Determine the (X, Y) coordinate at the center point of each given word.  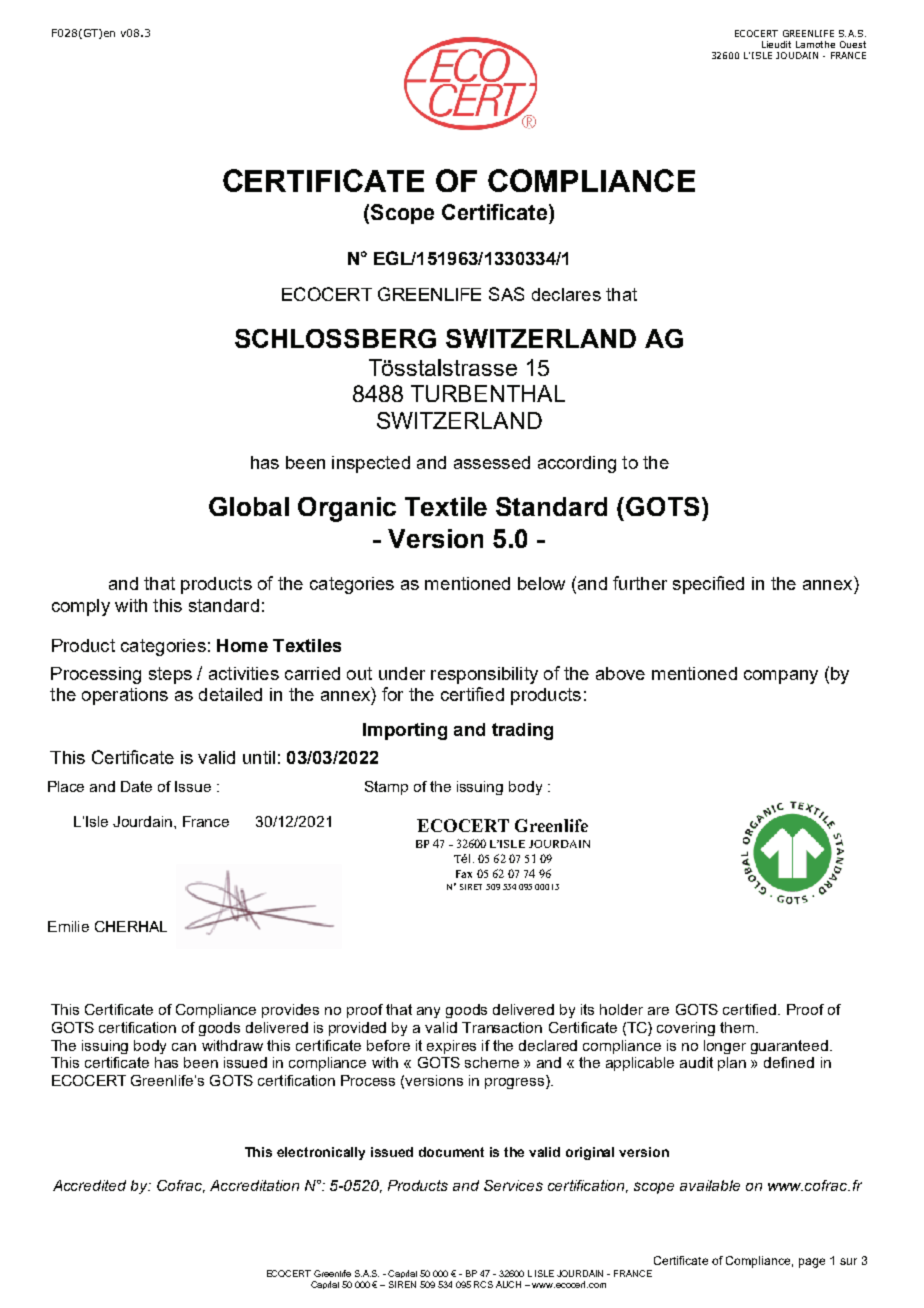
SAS (506, 294)
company (781, 677)
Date (136, 786)
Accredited (89, 1185)
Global (249, 506)
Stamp (386, 788)
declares (566, 294)
